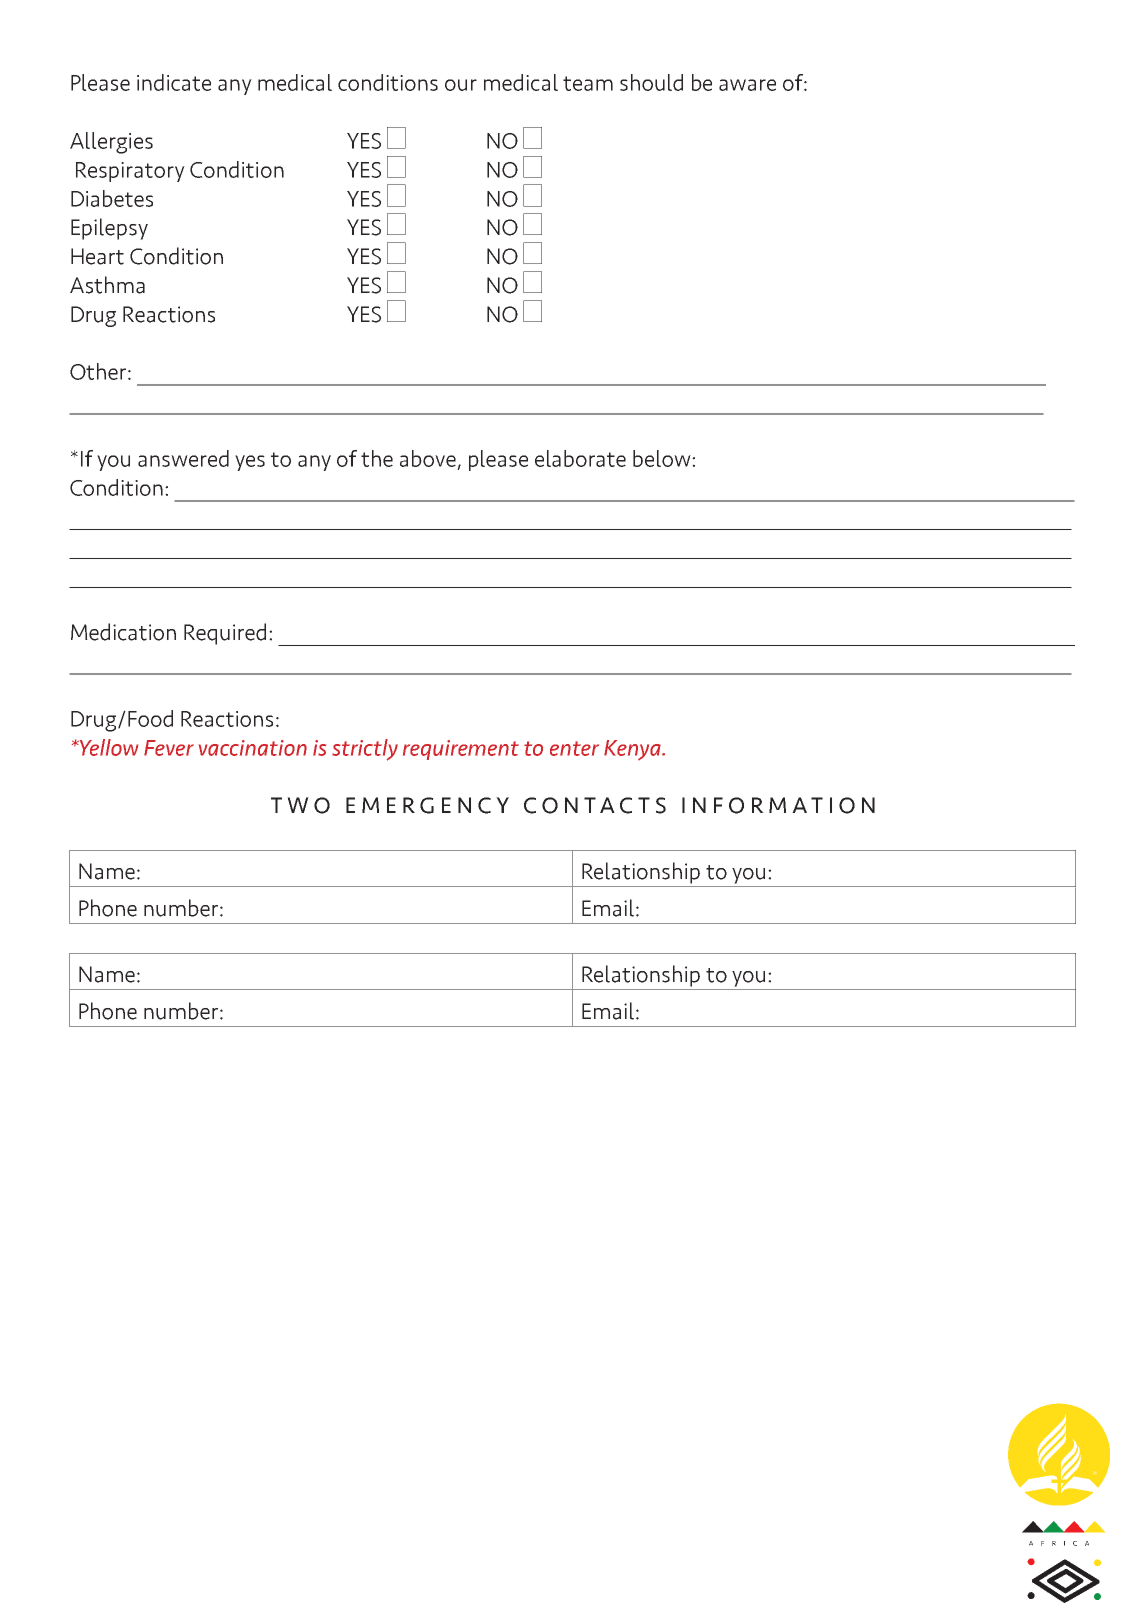 This screenshot has height=1622, width=1147. Describe the element at coordinates (663, 458) in the screenshot. I see `below` at that location.
